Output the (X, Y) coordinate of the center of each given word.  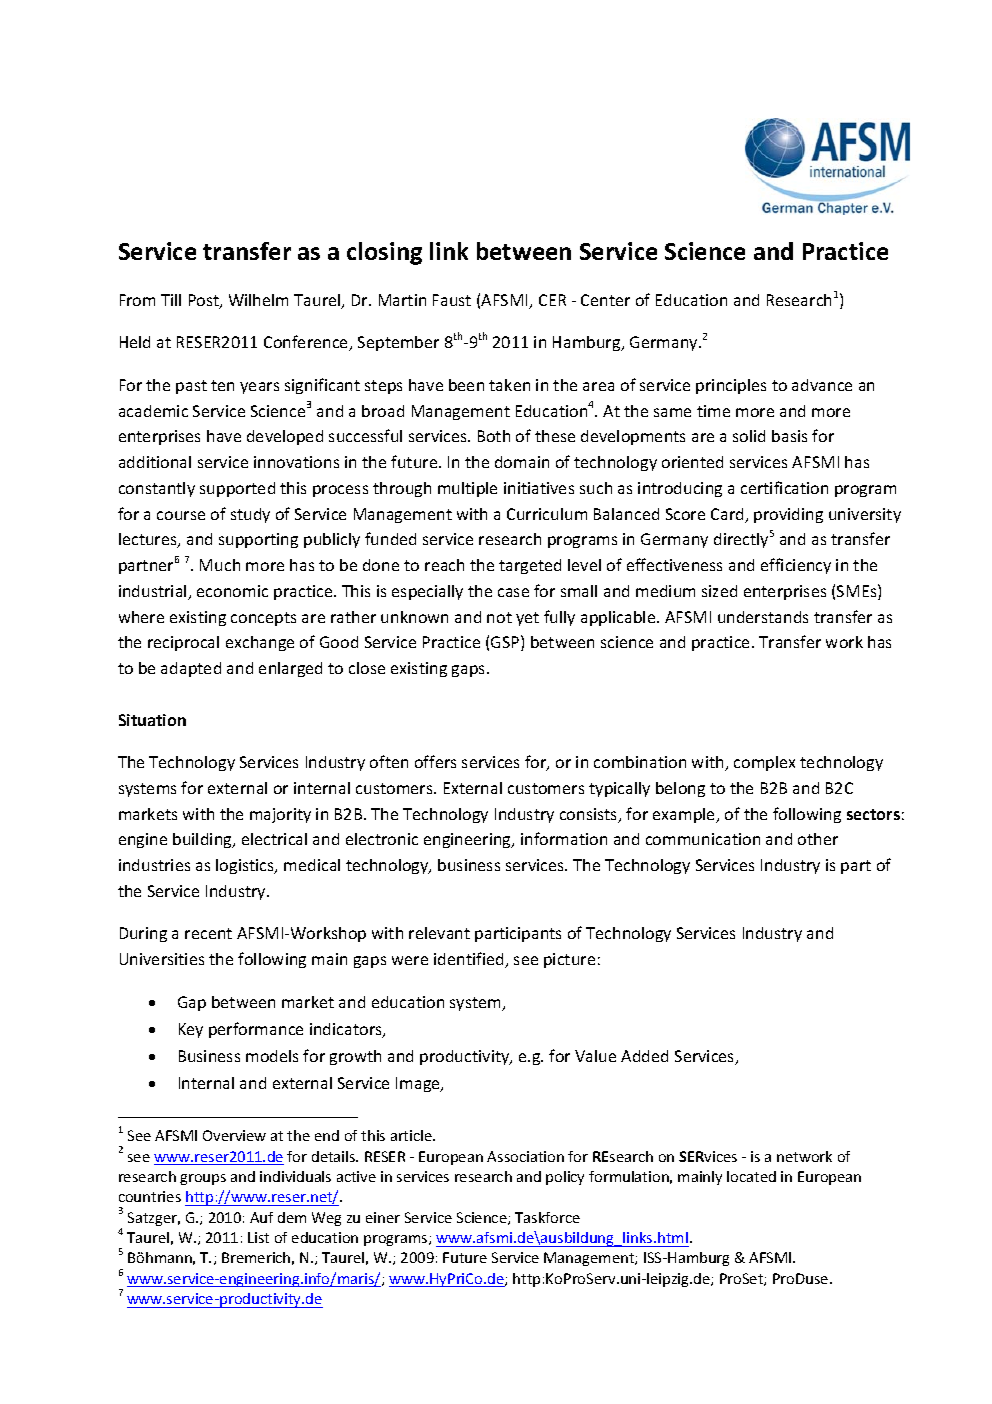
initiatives (539, 488)
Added (644, 1056)
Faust (452, 300)
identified (470, 960)
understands (763, 617)
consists (590, 815)
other (818, 839)
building (203, 840)
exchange (260, 643)
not (499, 617)
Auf (261, 1217)
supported (237, 489)
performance (256, 1030)
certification (784, 487)
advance (822, 385)
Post (205, 301)
